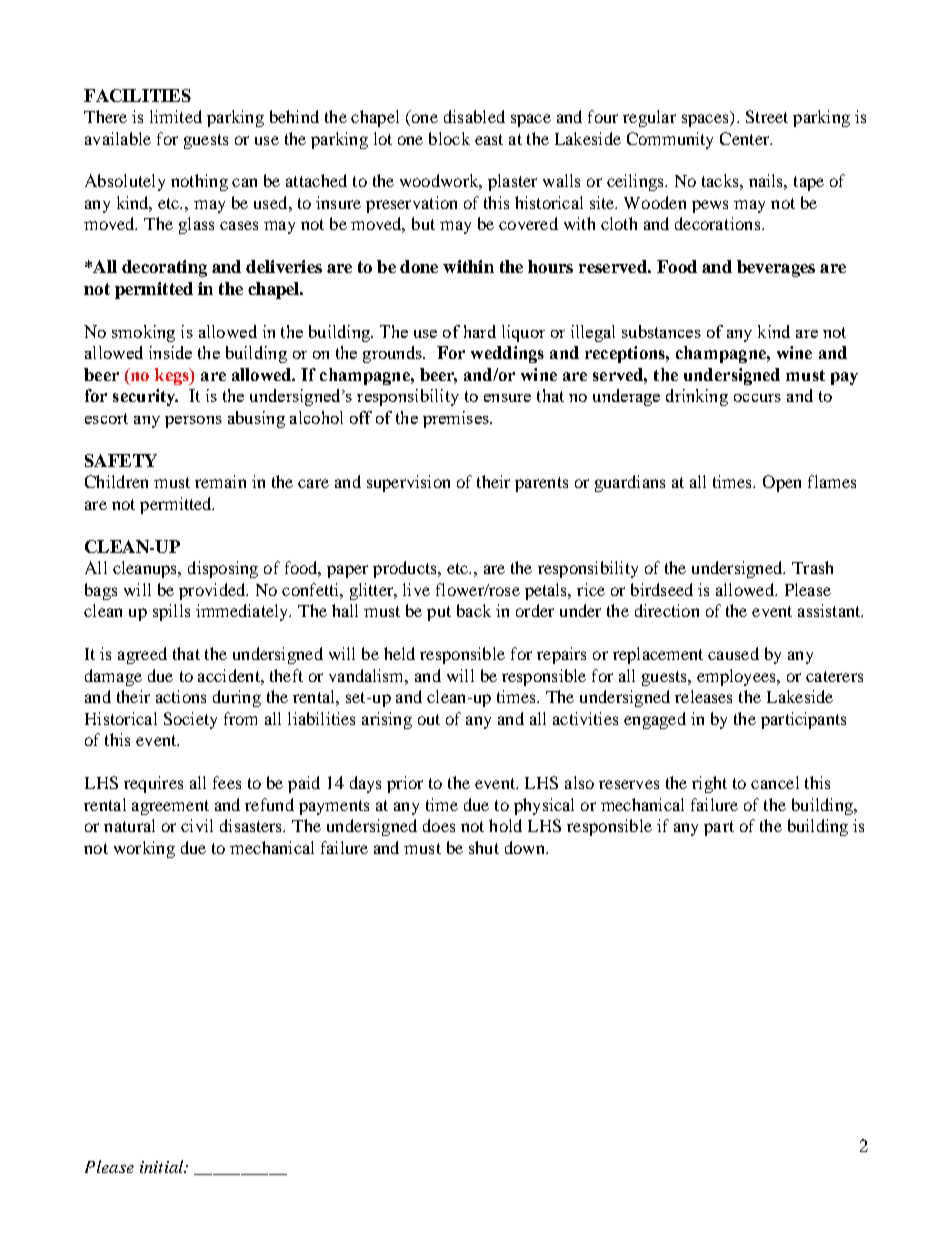  Describe the element at coordinates (176, 116) in the screenshot. I see `limited` at that location.
